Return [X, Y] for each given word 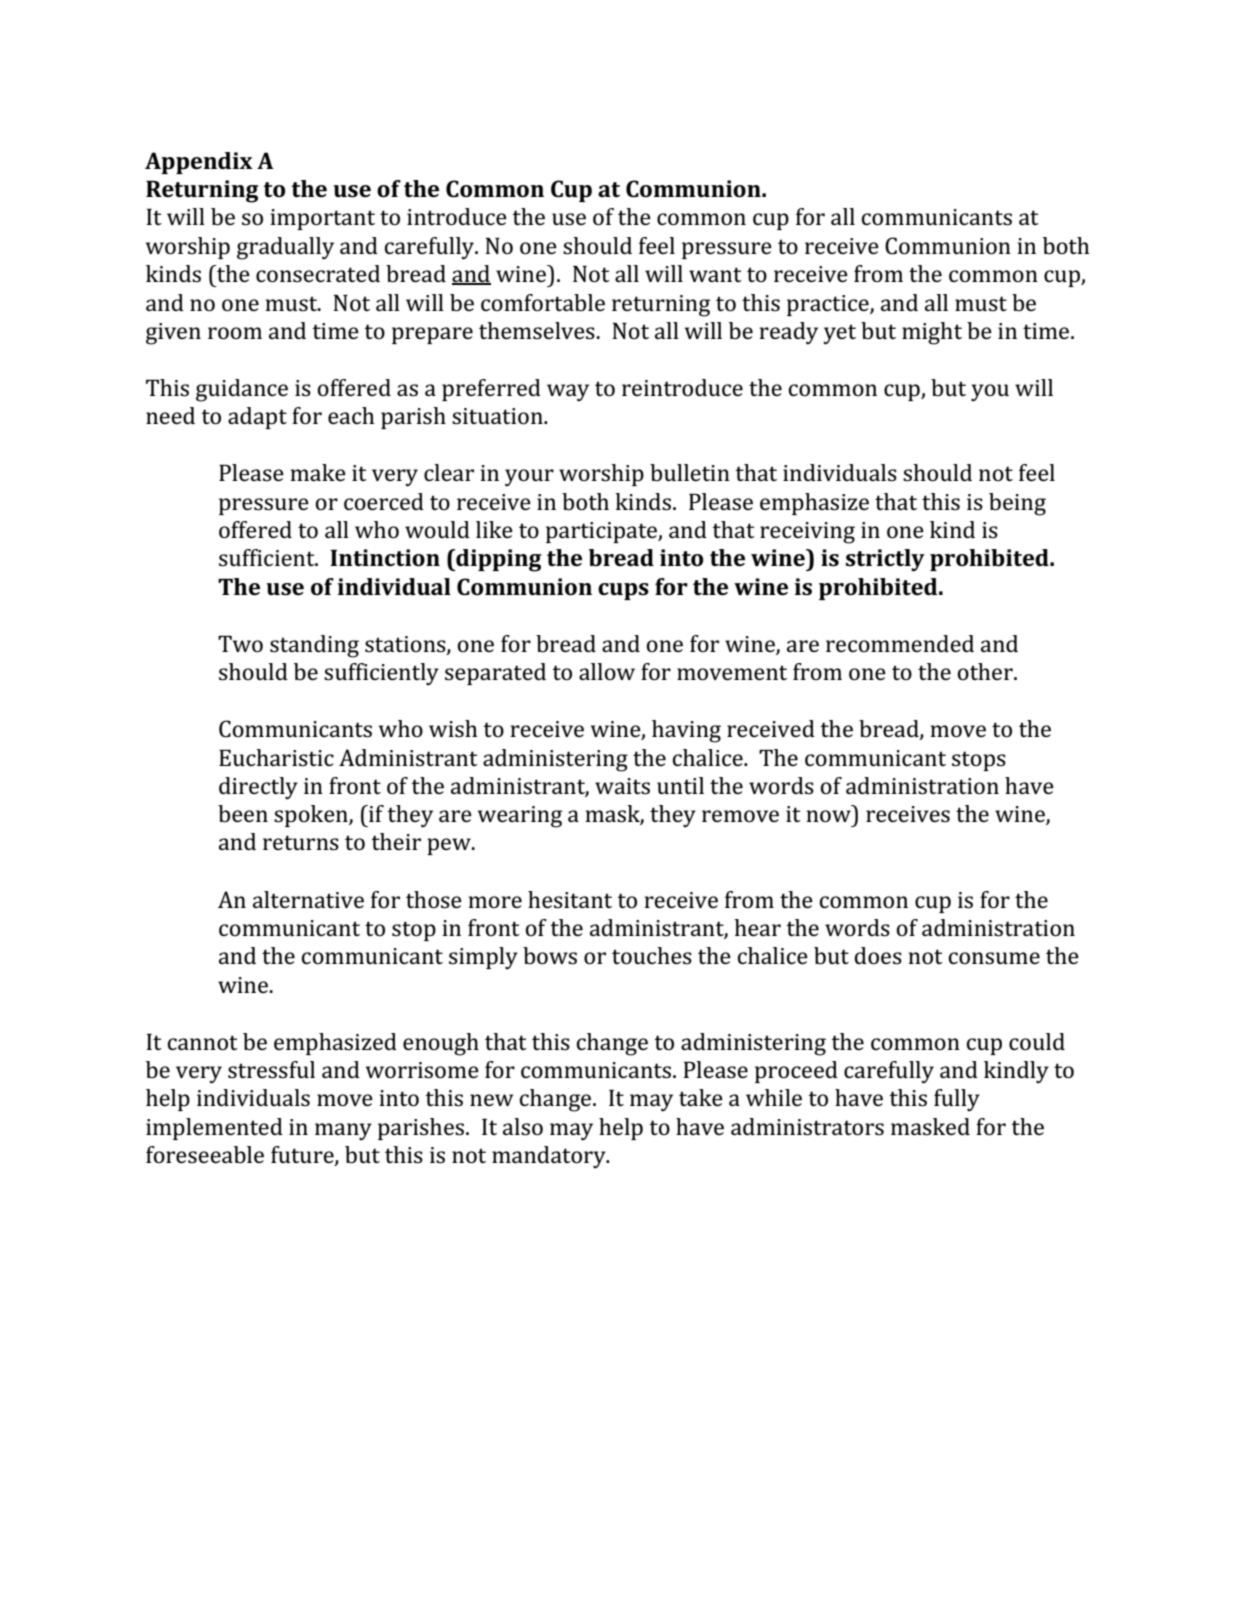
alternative [308, 899]
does [878, 955]
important [323, 219]
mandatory [550, 1157]
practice [829, 305]
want [715, 274]
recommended [900, 643]
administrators [807, 1127]
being [1017, 504]
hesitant [570, 899]
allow [607, 671]
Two [240, 644]
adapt [257, 418]
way [568, 392]
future [303, 1156]
